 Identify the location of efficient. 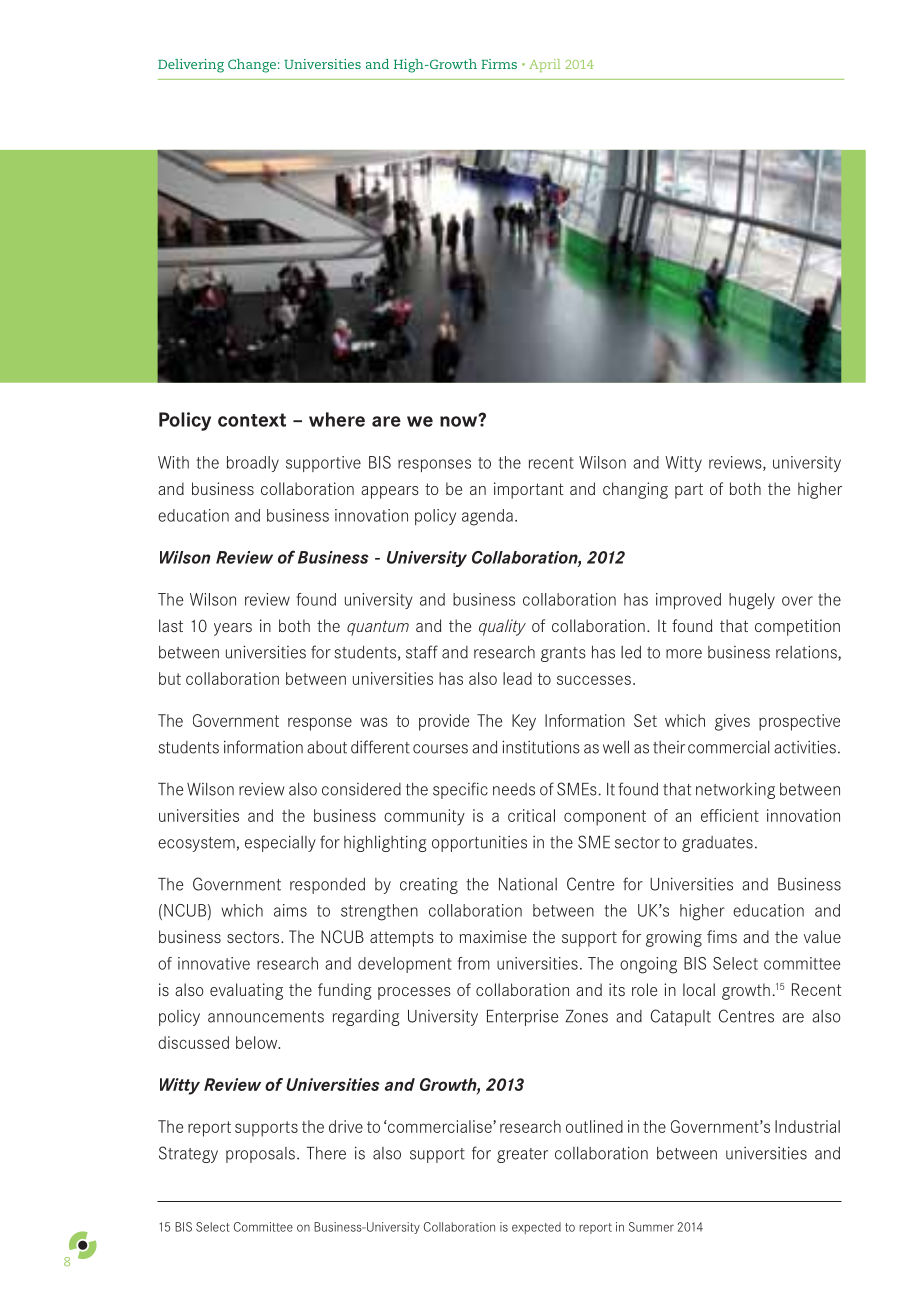
(730, 815).
